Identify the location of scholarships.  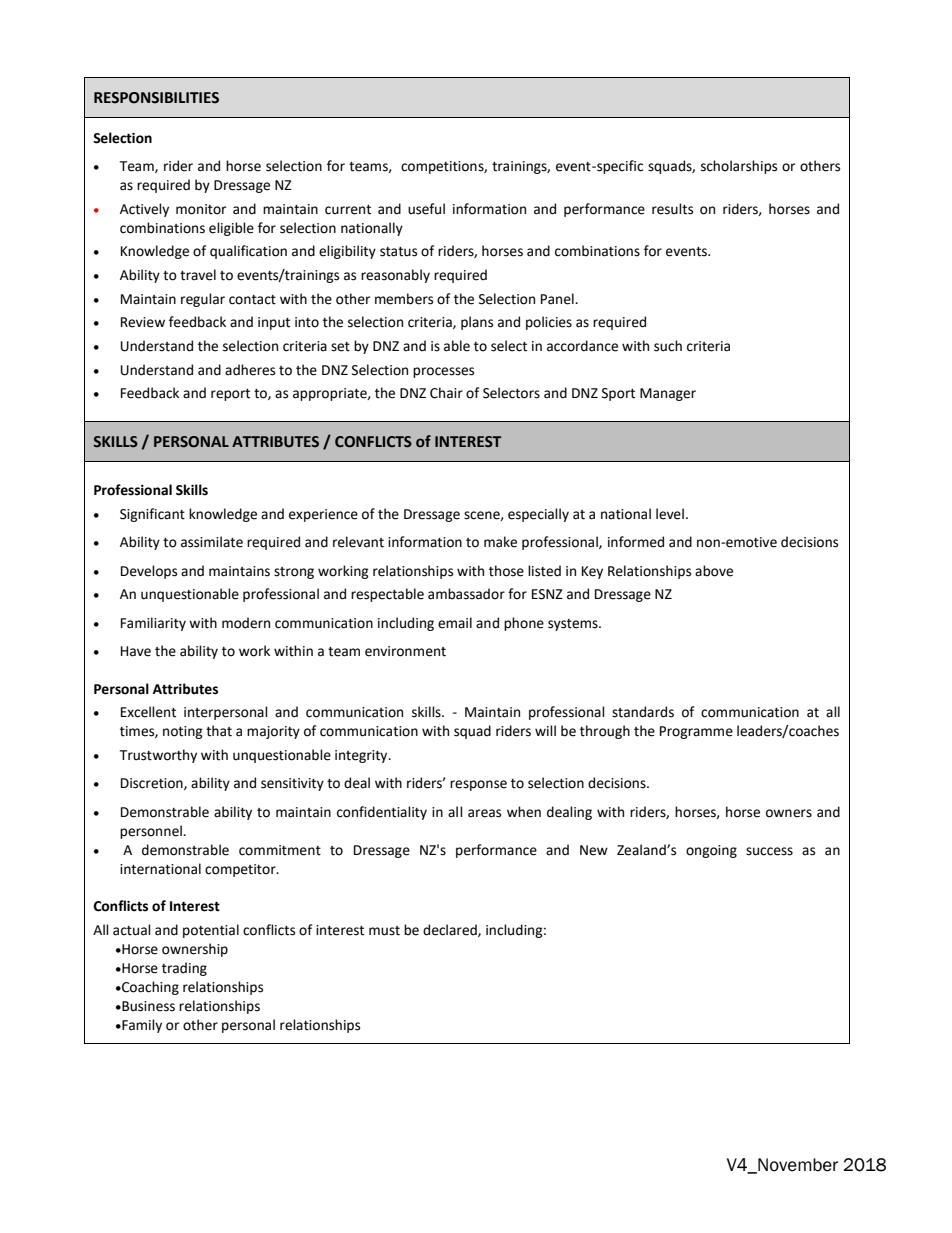
(739, 167).
